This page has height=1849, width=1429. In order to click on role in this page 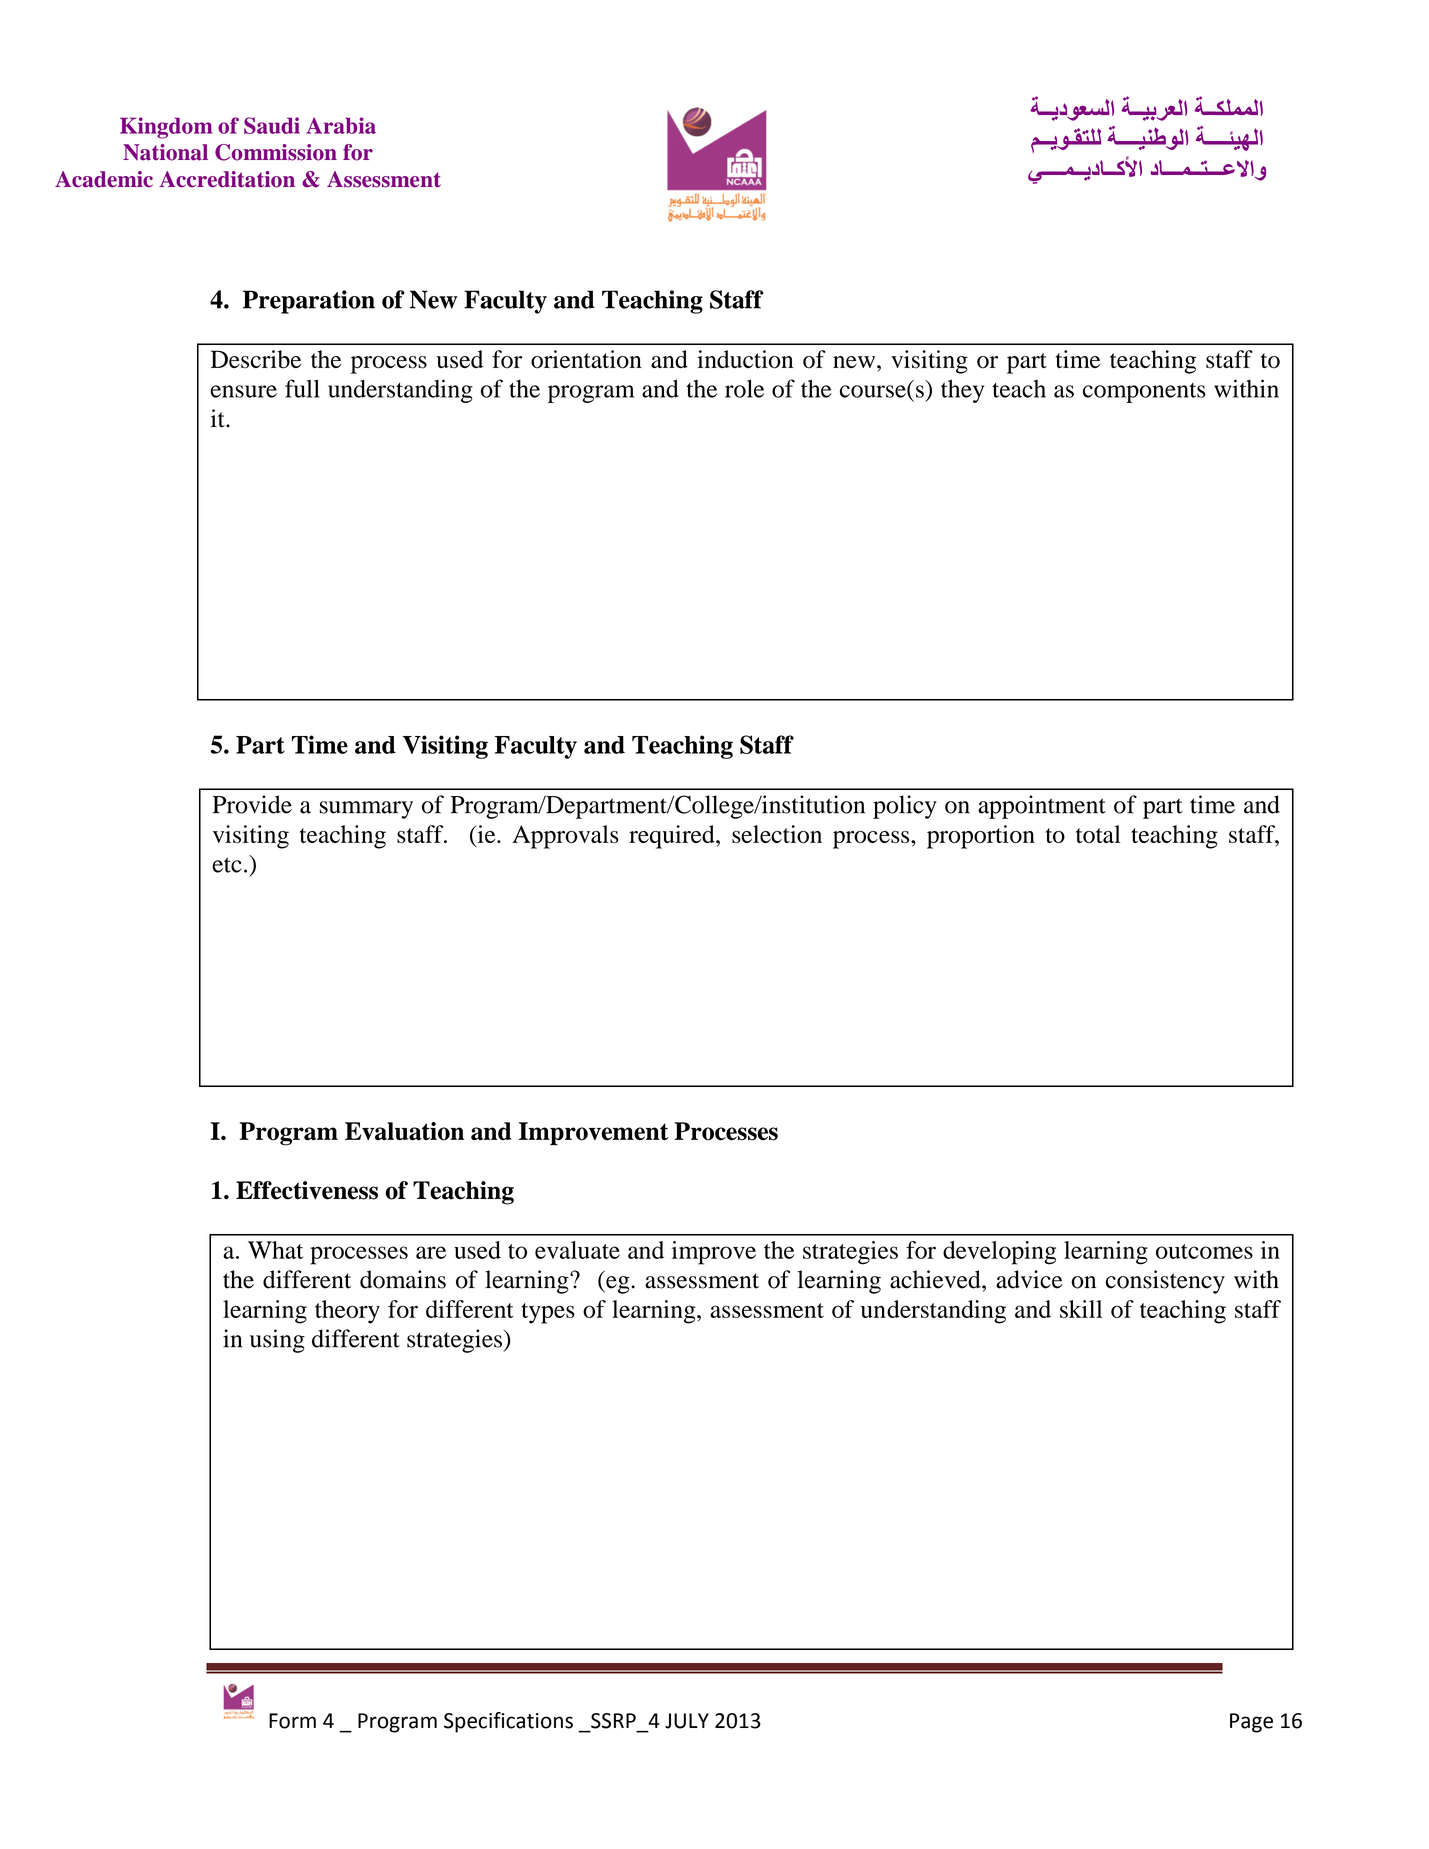, I will do `click(744, 388)`.
